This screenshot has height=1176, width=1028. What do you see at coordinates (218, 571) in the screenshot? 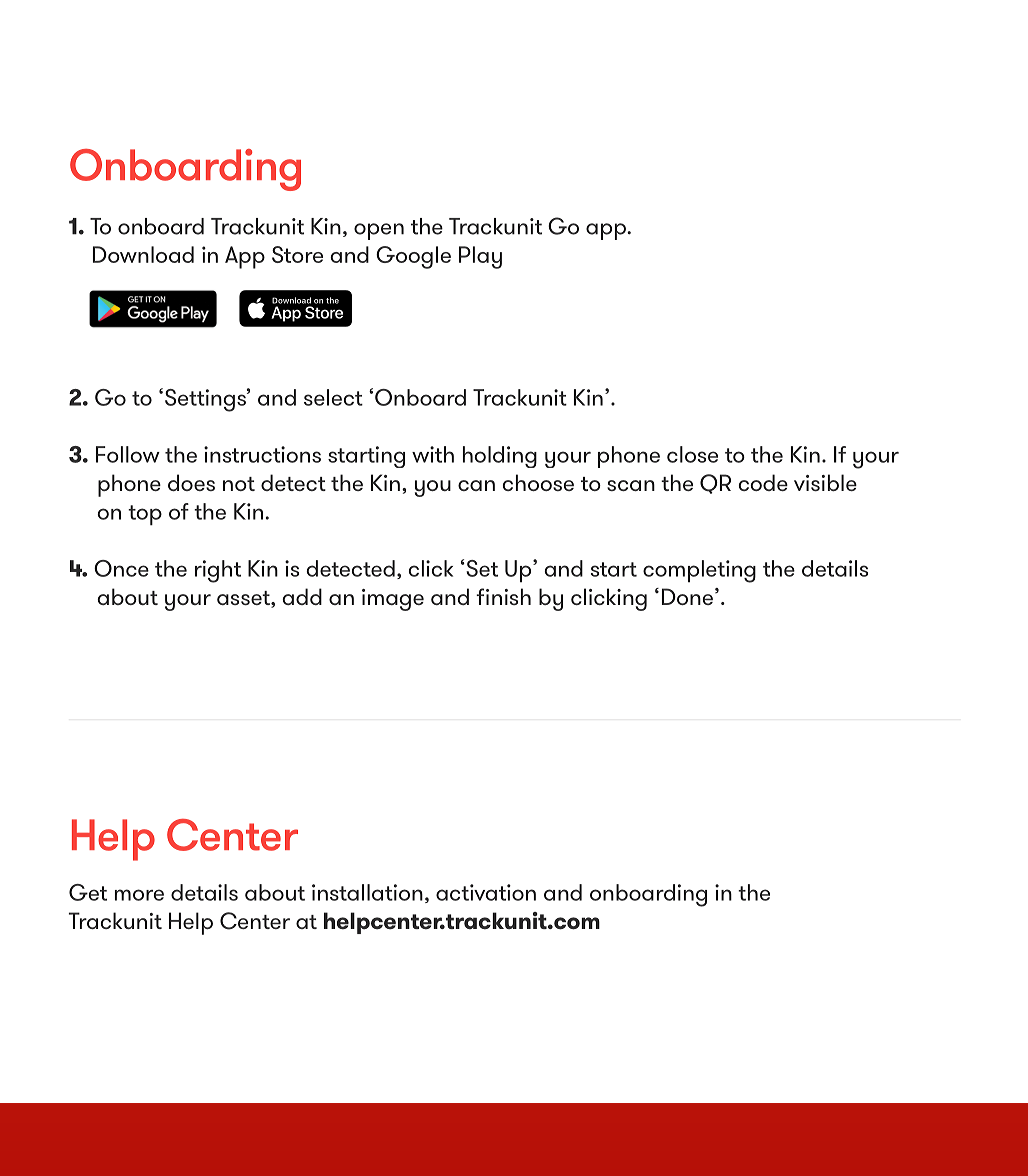
I see `right` at bounding box center [218, 571].
